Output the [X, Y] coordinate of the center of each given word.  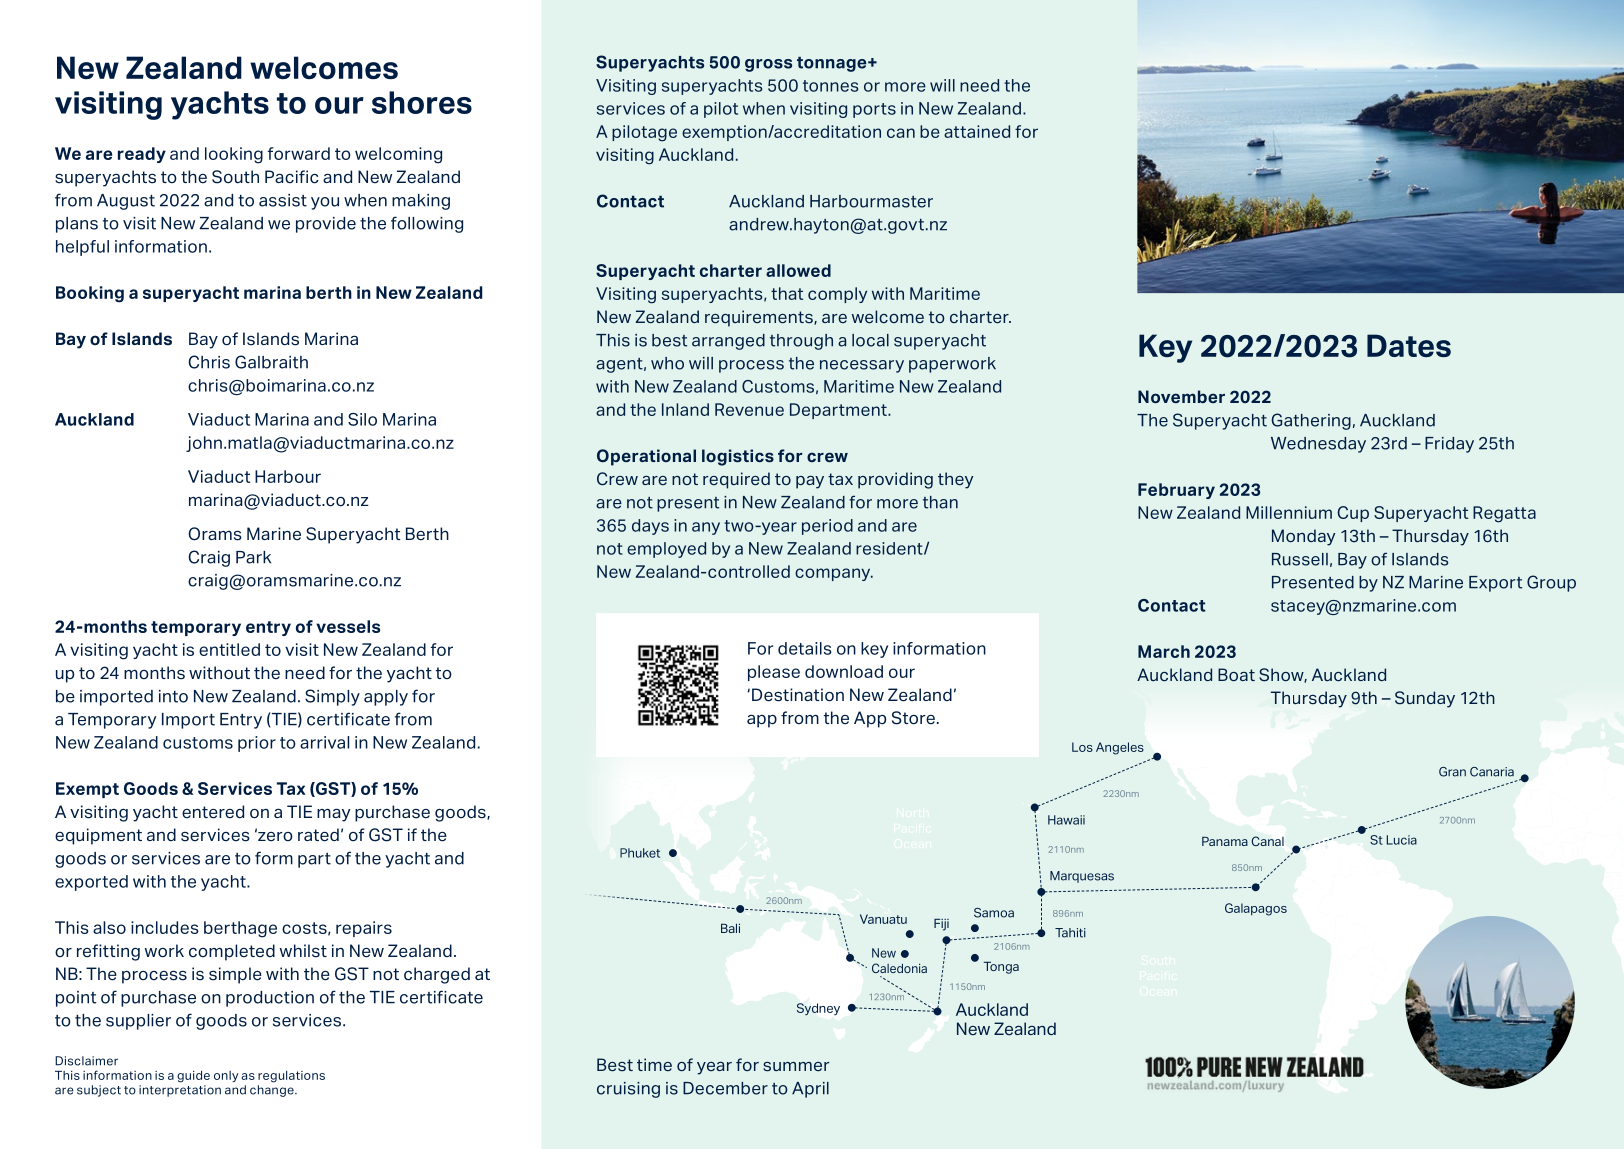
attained [977, 131]
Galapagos [1256, 909]
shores [422, 102]
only [226, 1076]
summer [796, 1067]
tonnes [830, 86]
